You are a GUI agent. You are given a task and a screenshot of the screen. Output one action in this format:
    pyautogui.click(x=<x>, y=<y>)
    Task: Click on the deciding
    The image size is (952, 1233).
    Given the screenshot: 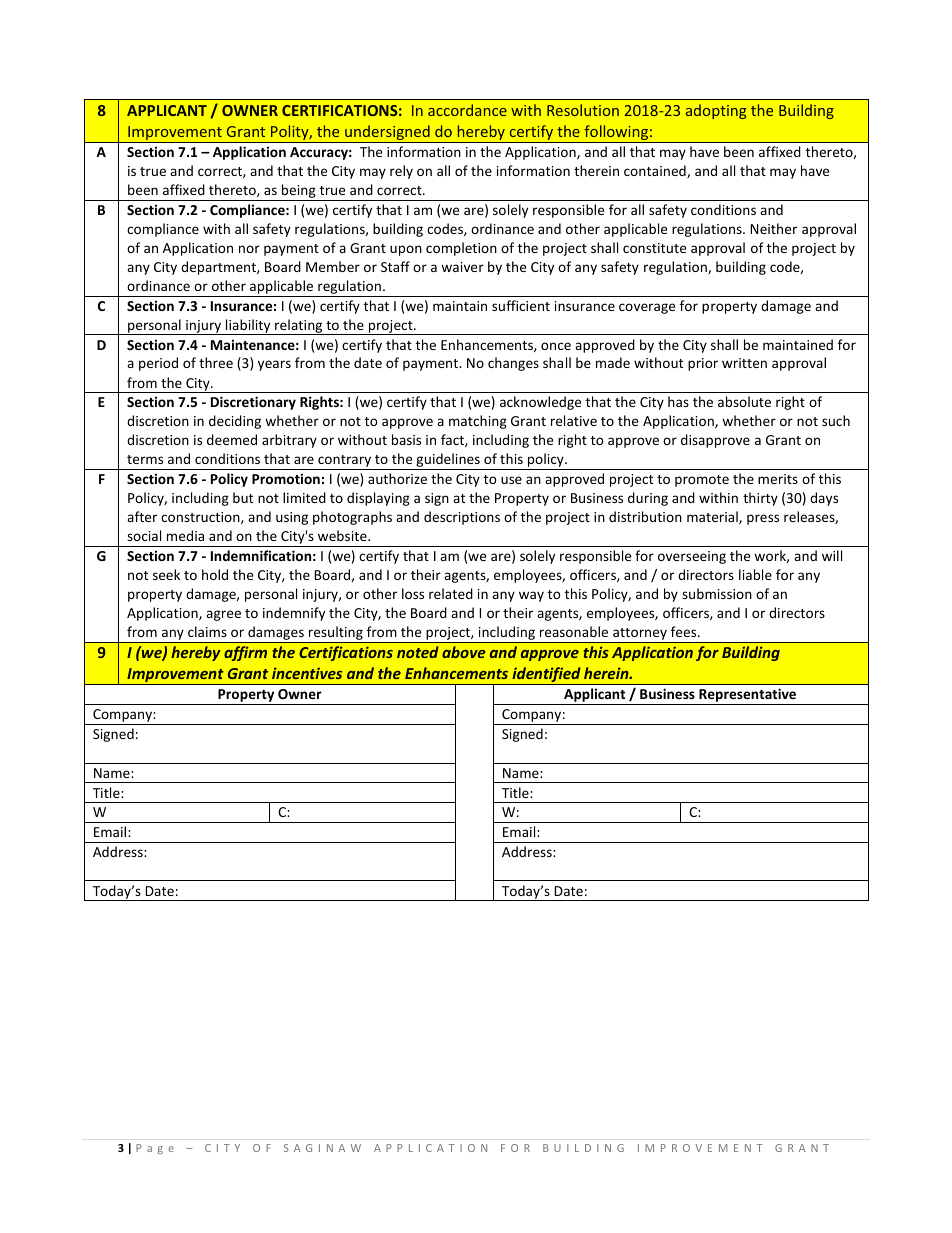 What is the action you would take?
    pyautogui.click(x=235, y=422)
